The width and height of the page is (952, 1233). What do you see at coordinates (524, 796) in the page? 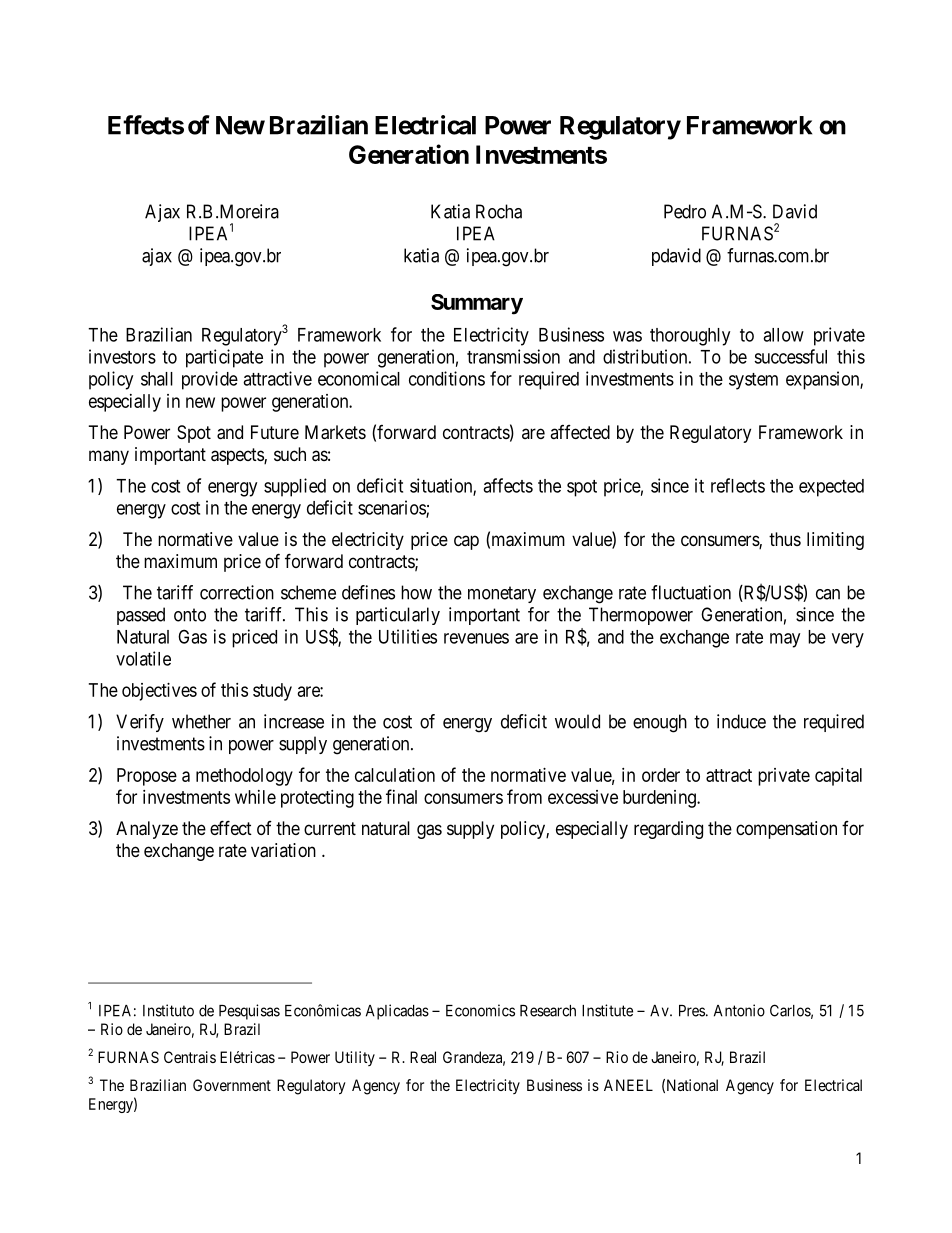
I see `from` at bounding box center [524, 796].
